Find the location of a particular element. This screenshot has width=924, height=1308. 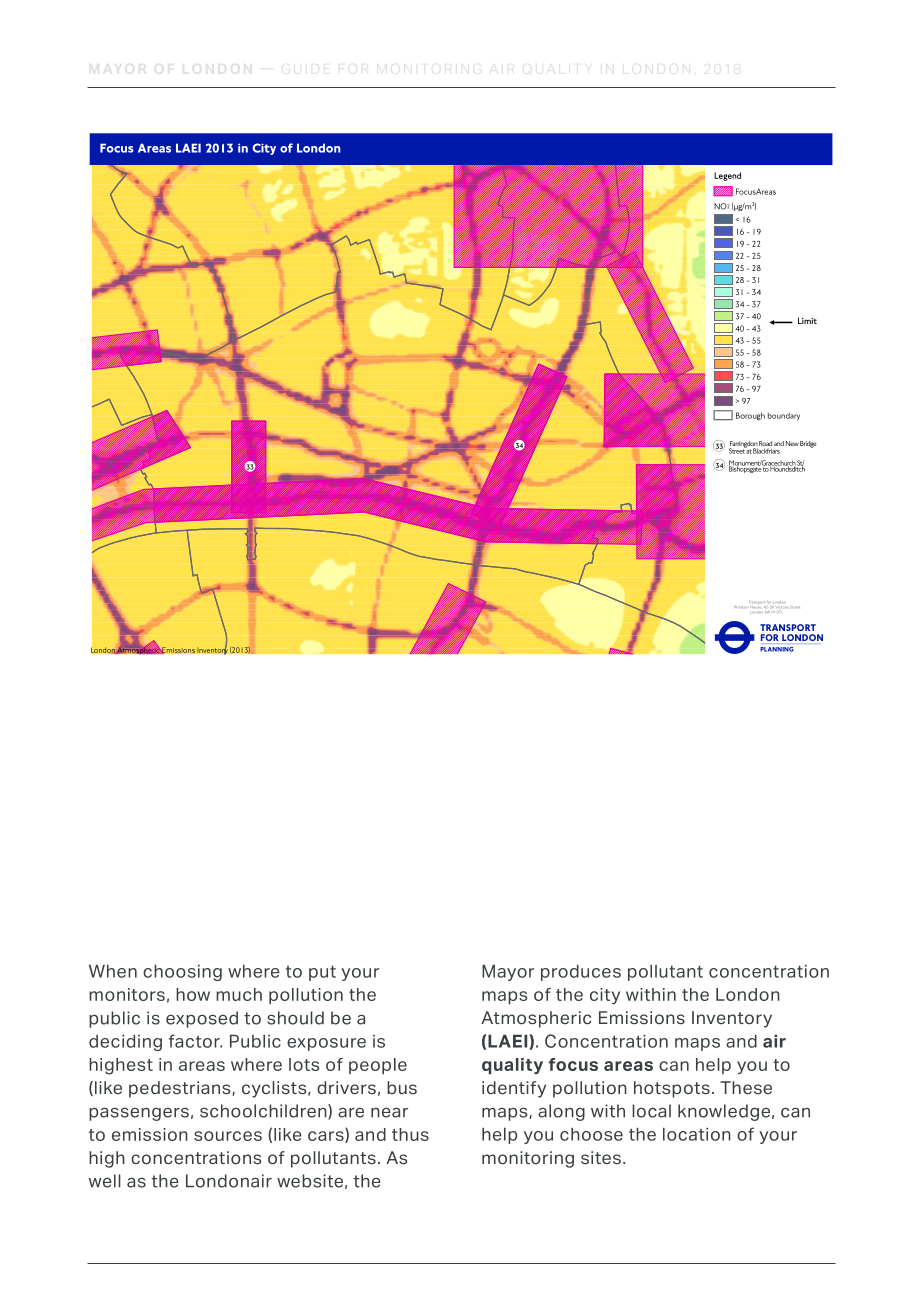

location is located at coordinates (697, 1134).
